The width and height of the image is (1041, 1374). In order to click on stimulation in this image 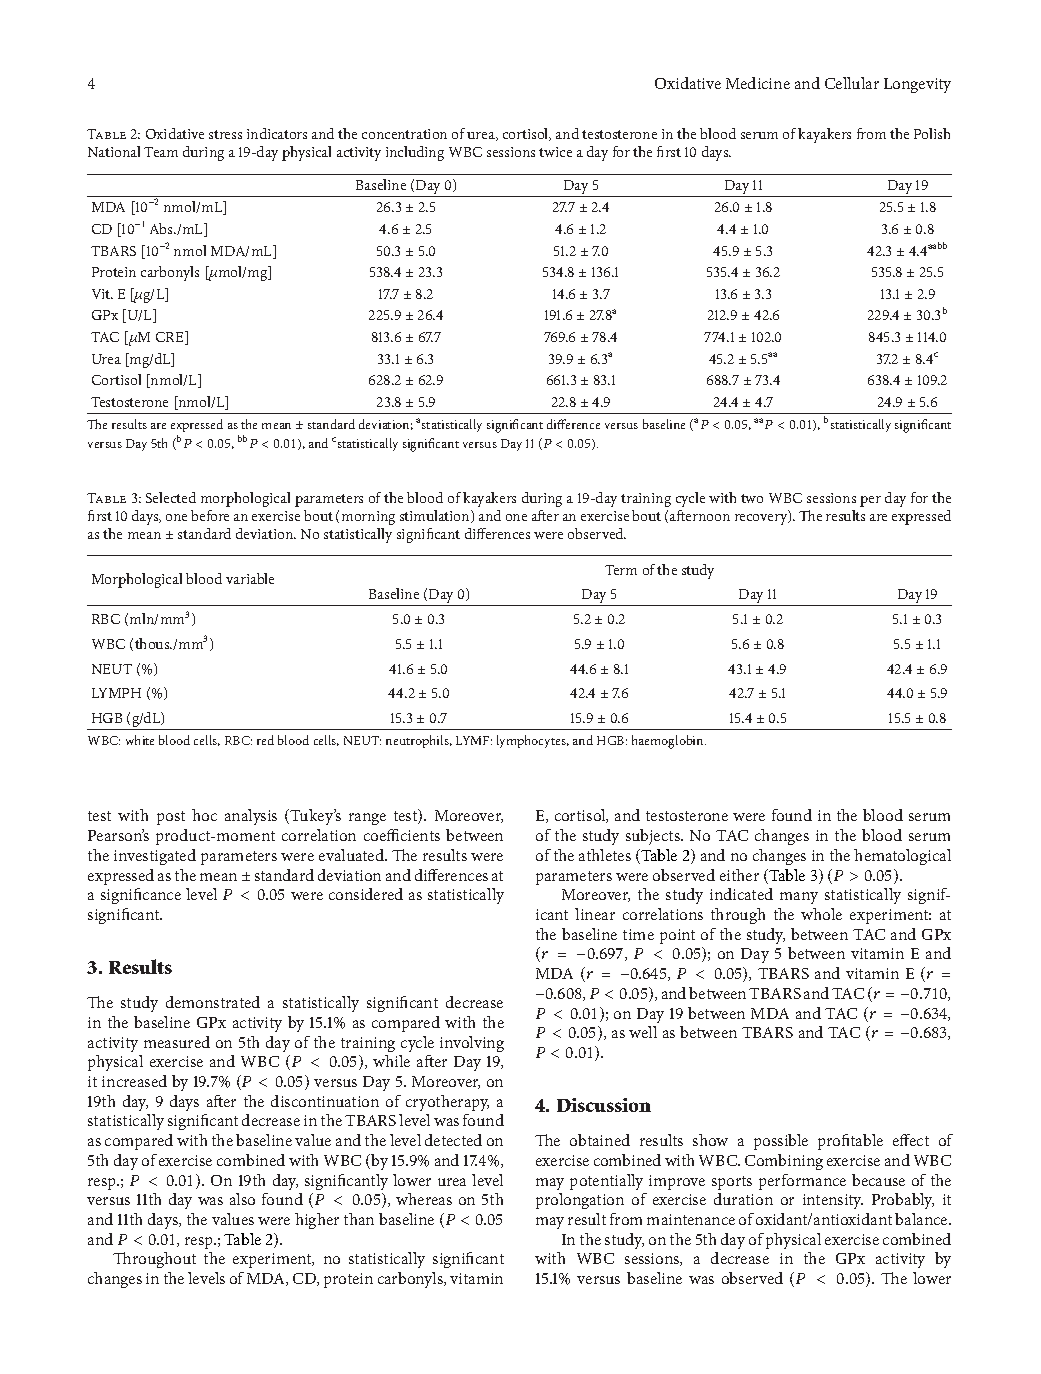, I will do `click(436, 516)`.
